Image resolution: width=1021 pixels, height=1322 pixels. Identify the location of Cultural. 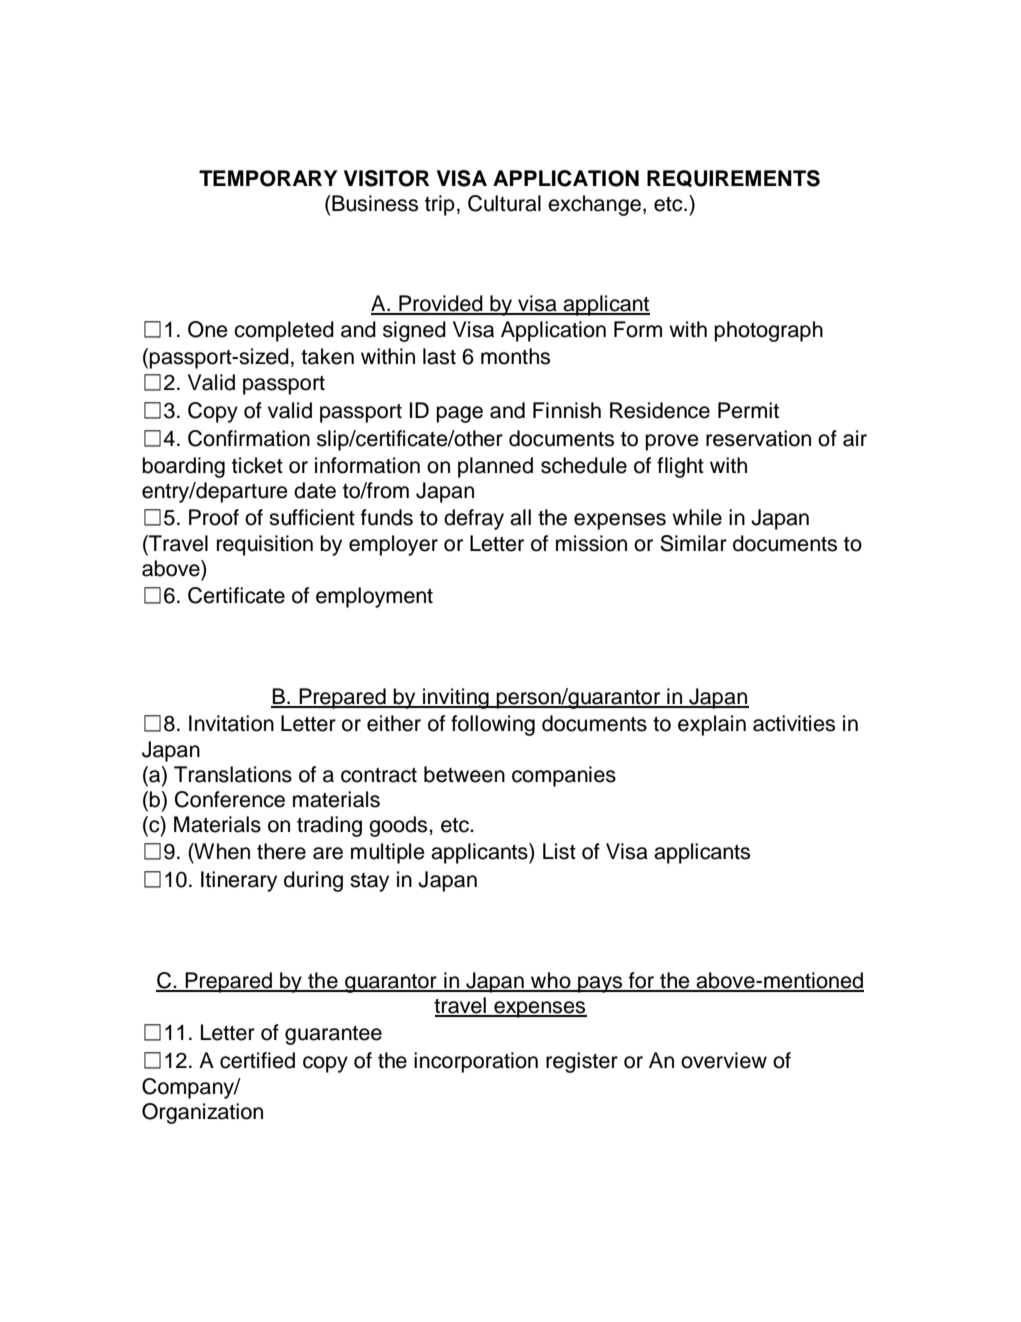
(504, 203).
